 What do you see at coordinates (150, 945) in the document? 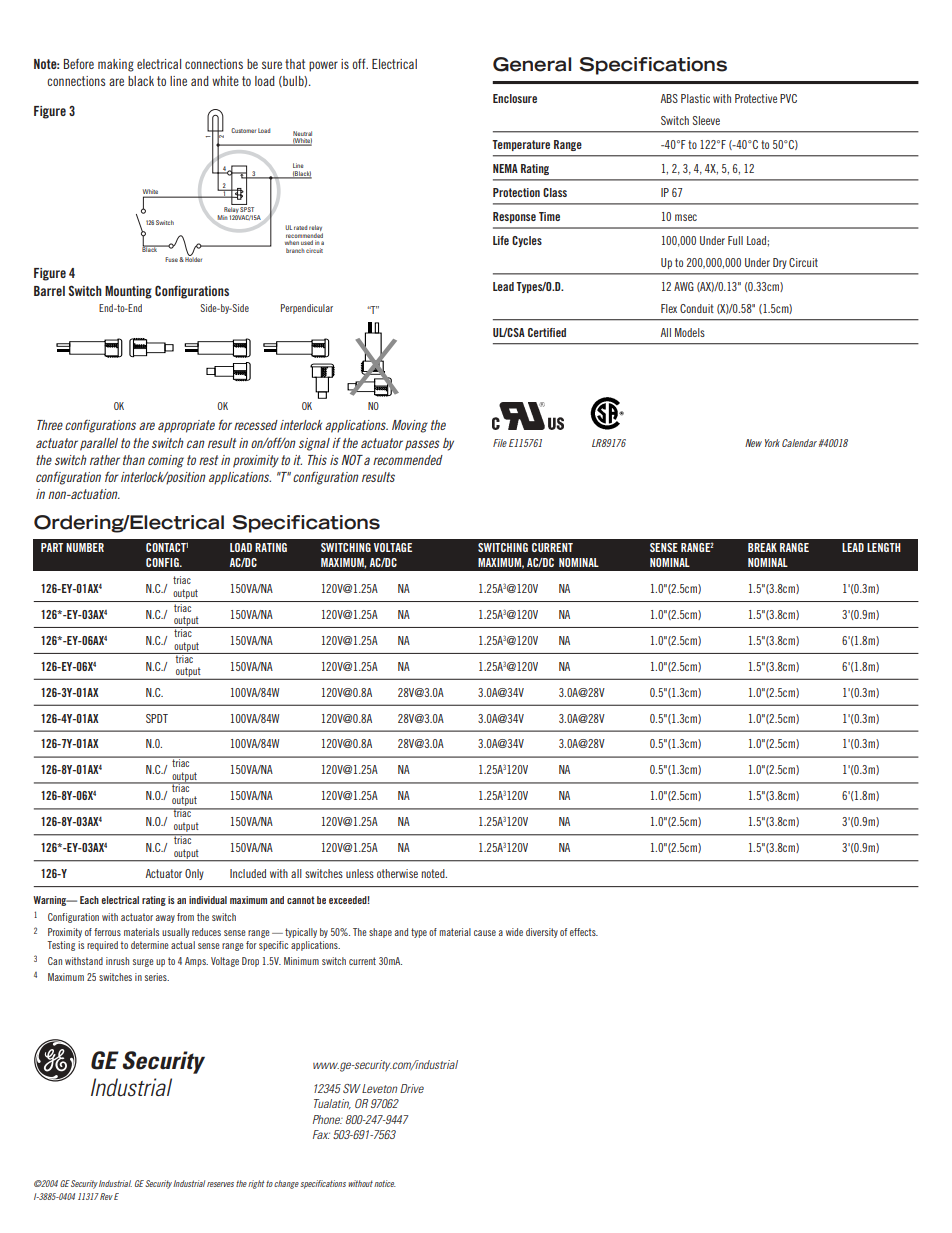
I see `determine` at bounding box center [150, 945].
